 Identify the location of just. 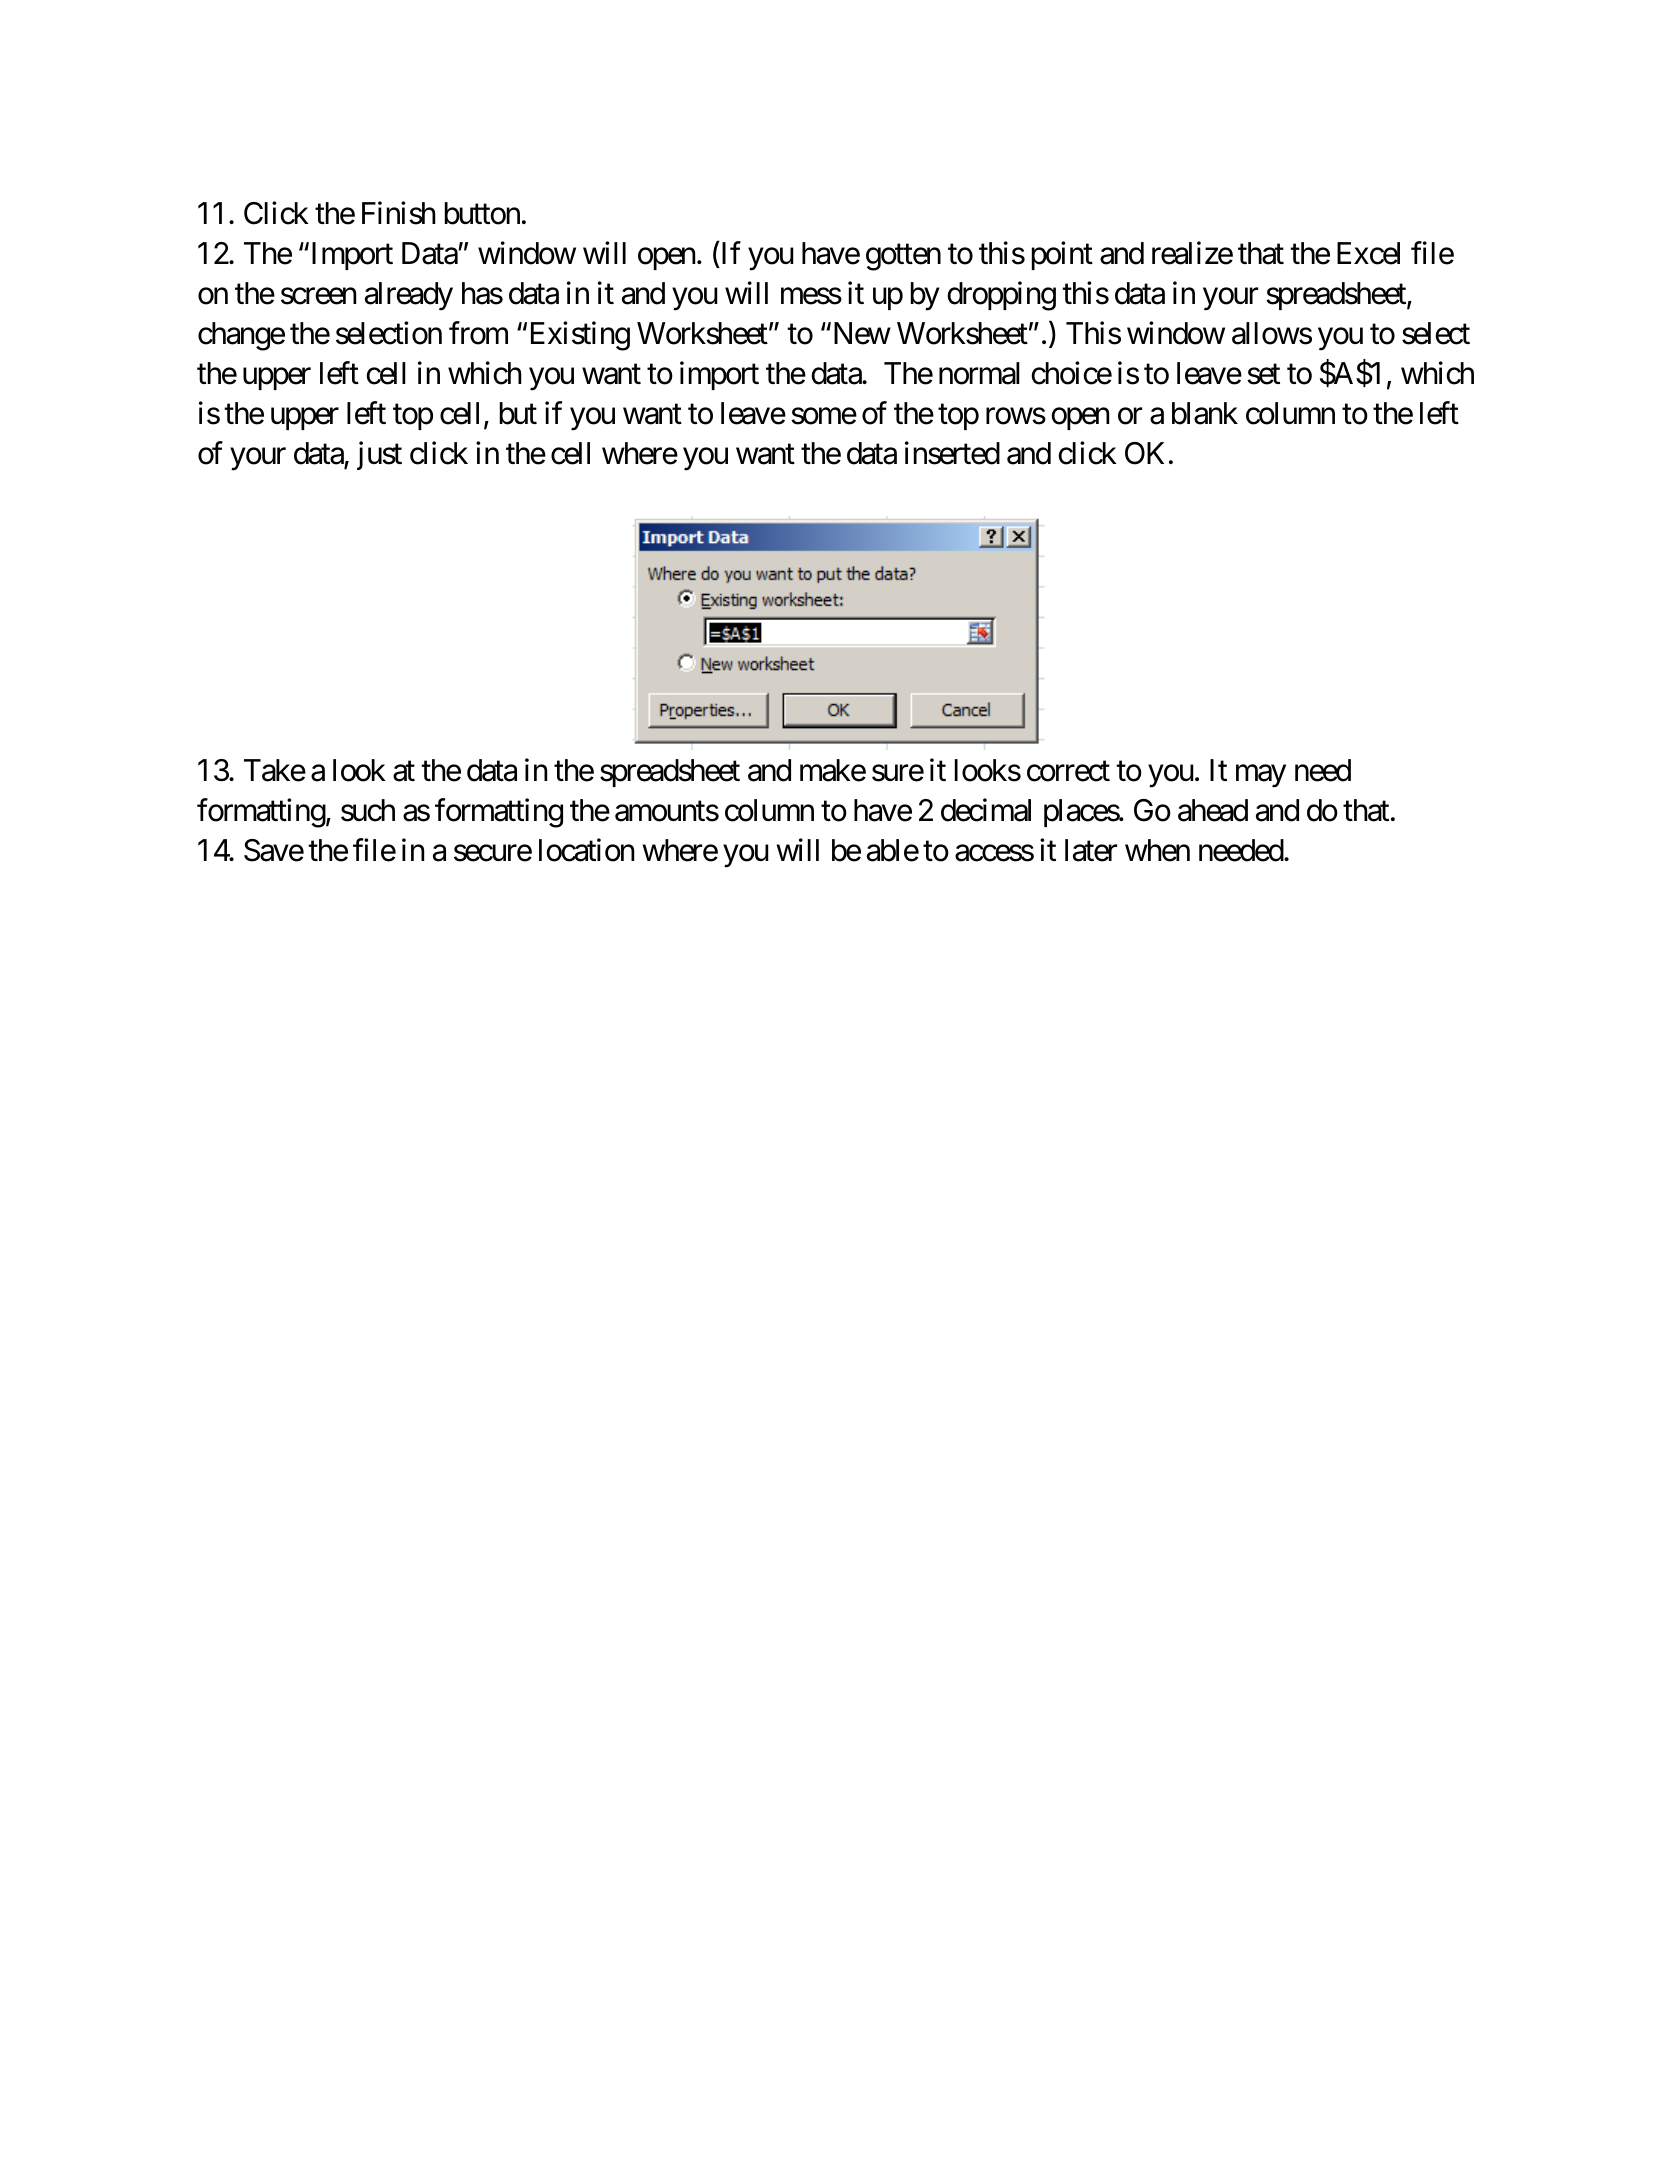
(379, 455).
